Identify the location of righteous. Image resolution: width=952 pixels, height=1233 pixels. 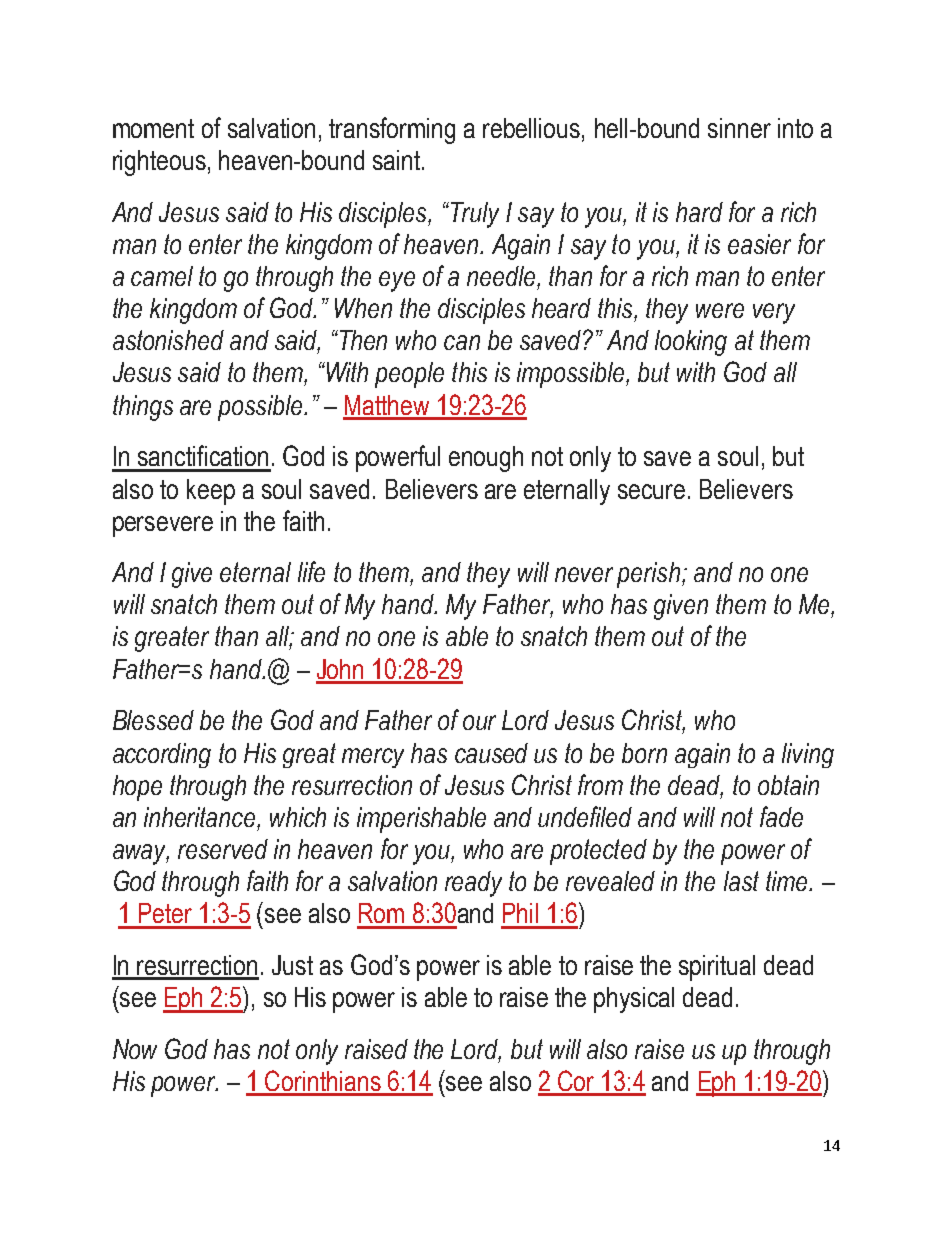
(159, 163).
